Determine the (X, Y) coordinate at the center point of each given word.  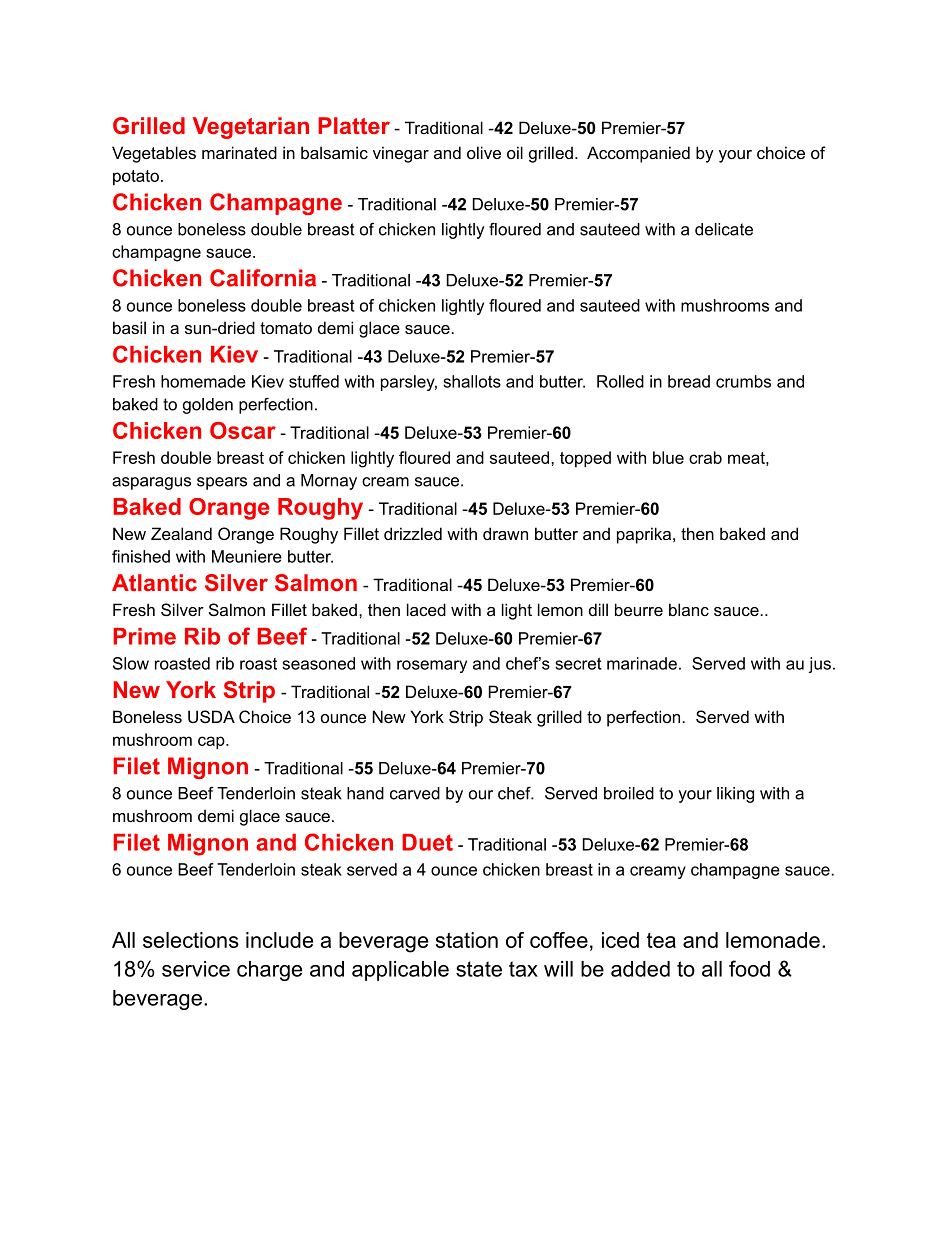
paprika (645, 535)
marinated (239, 152)
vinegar (401, 154)
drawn (505, 533)
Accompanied (638, 154)
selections (191, 940)
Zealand (181, 533)
